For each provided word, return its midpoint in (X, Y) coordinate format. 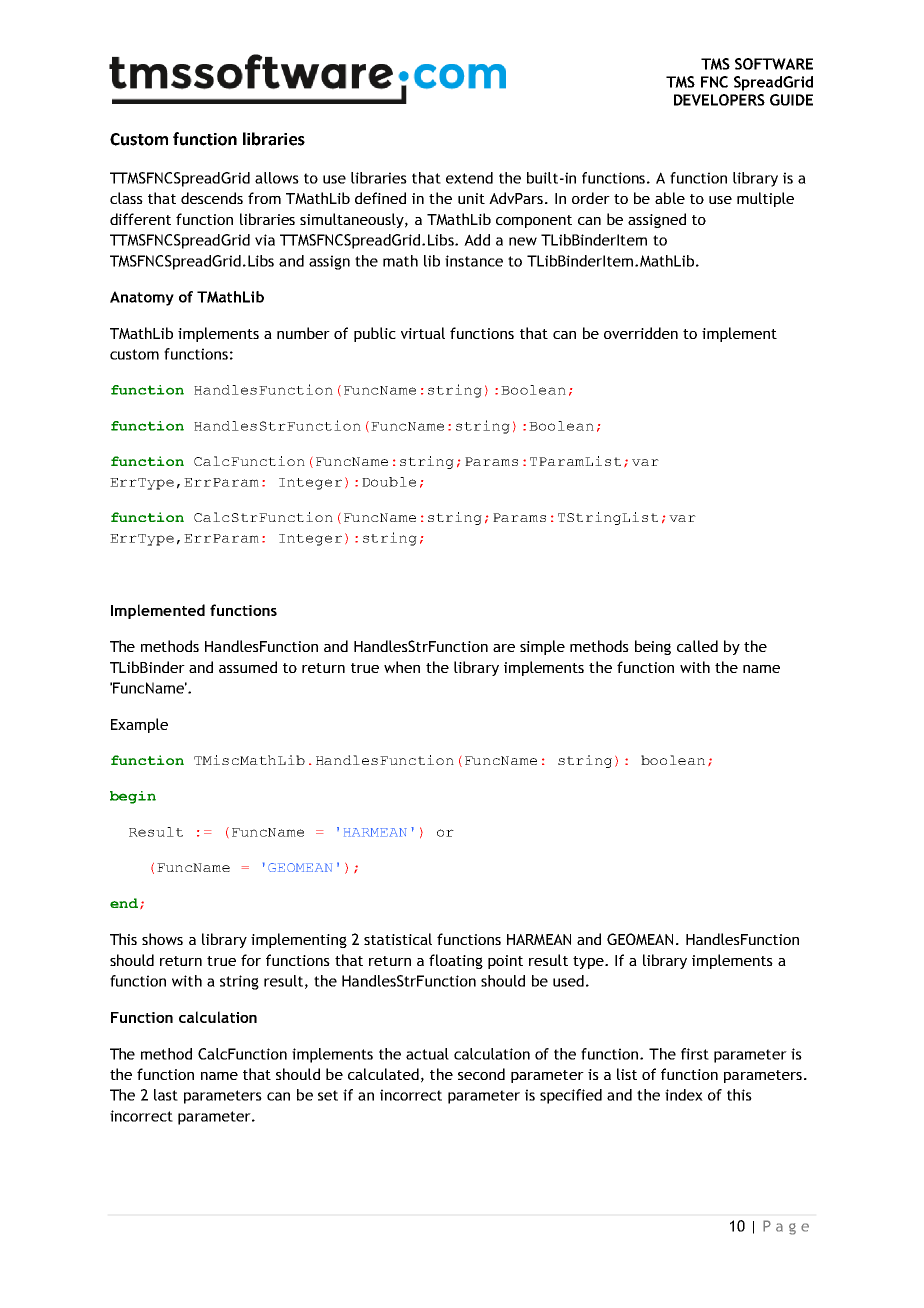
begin (133, 797)
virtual (423, 333)
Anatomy (142, 298)
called (697, 646)
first (695, 1054)
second (481, 1074)
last (166, 1095)
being (653, 647)
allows (277, 178)
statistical (398, 939)
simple (542, 647)
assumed (248, 667)
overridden (641, 333)
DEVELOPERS (719, 100)
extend (469, 178)
